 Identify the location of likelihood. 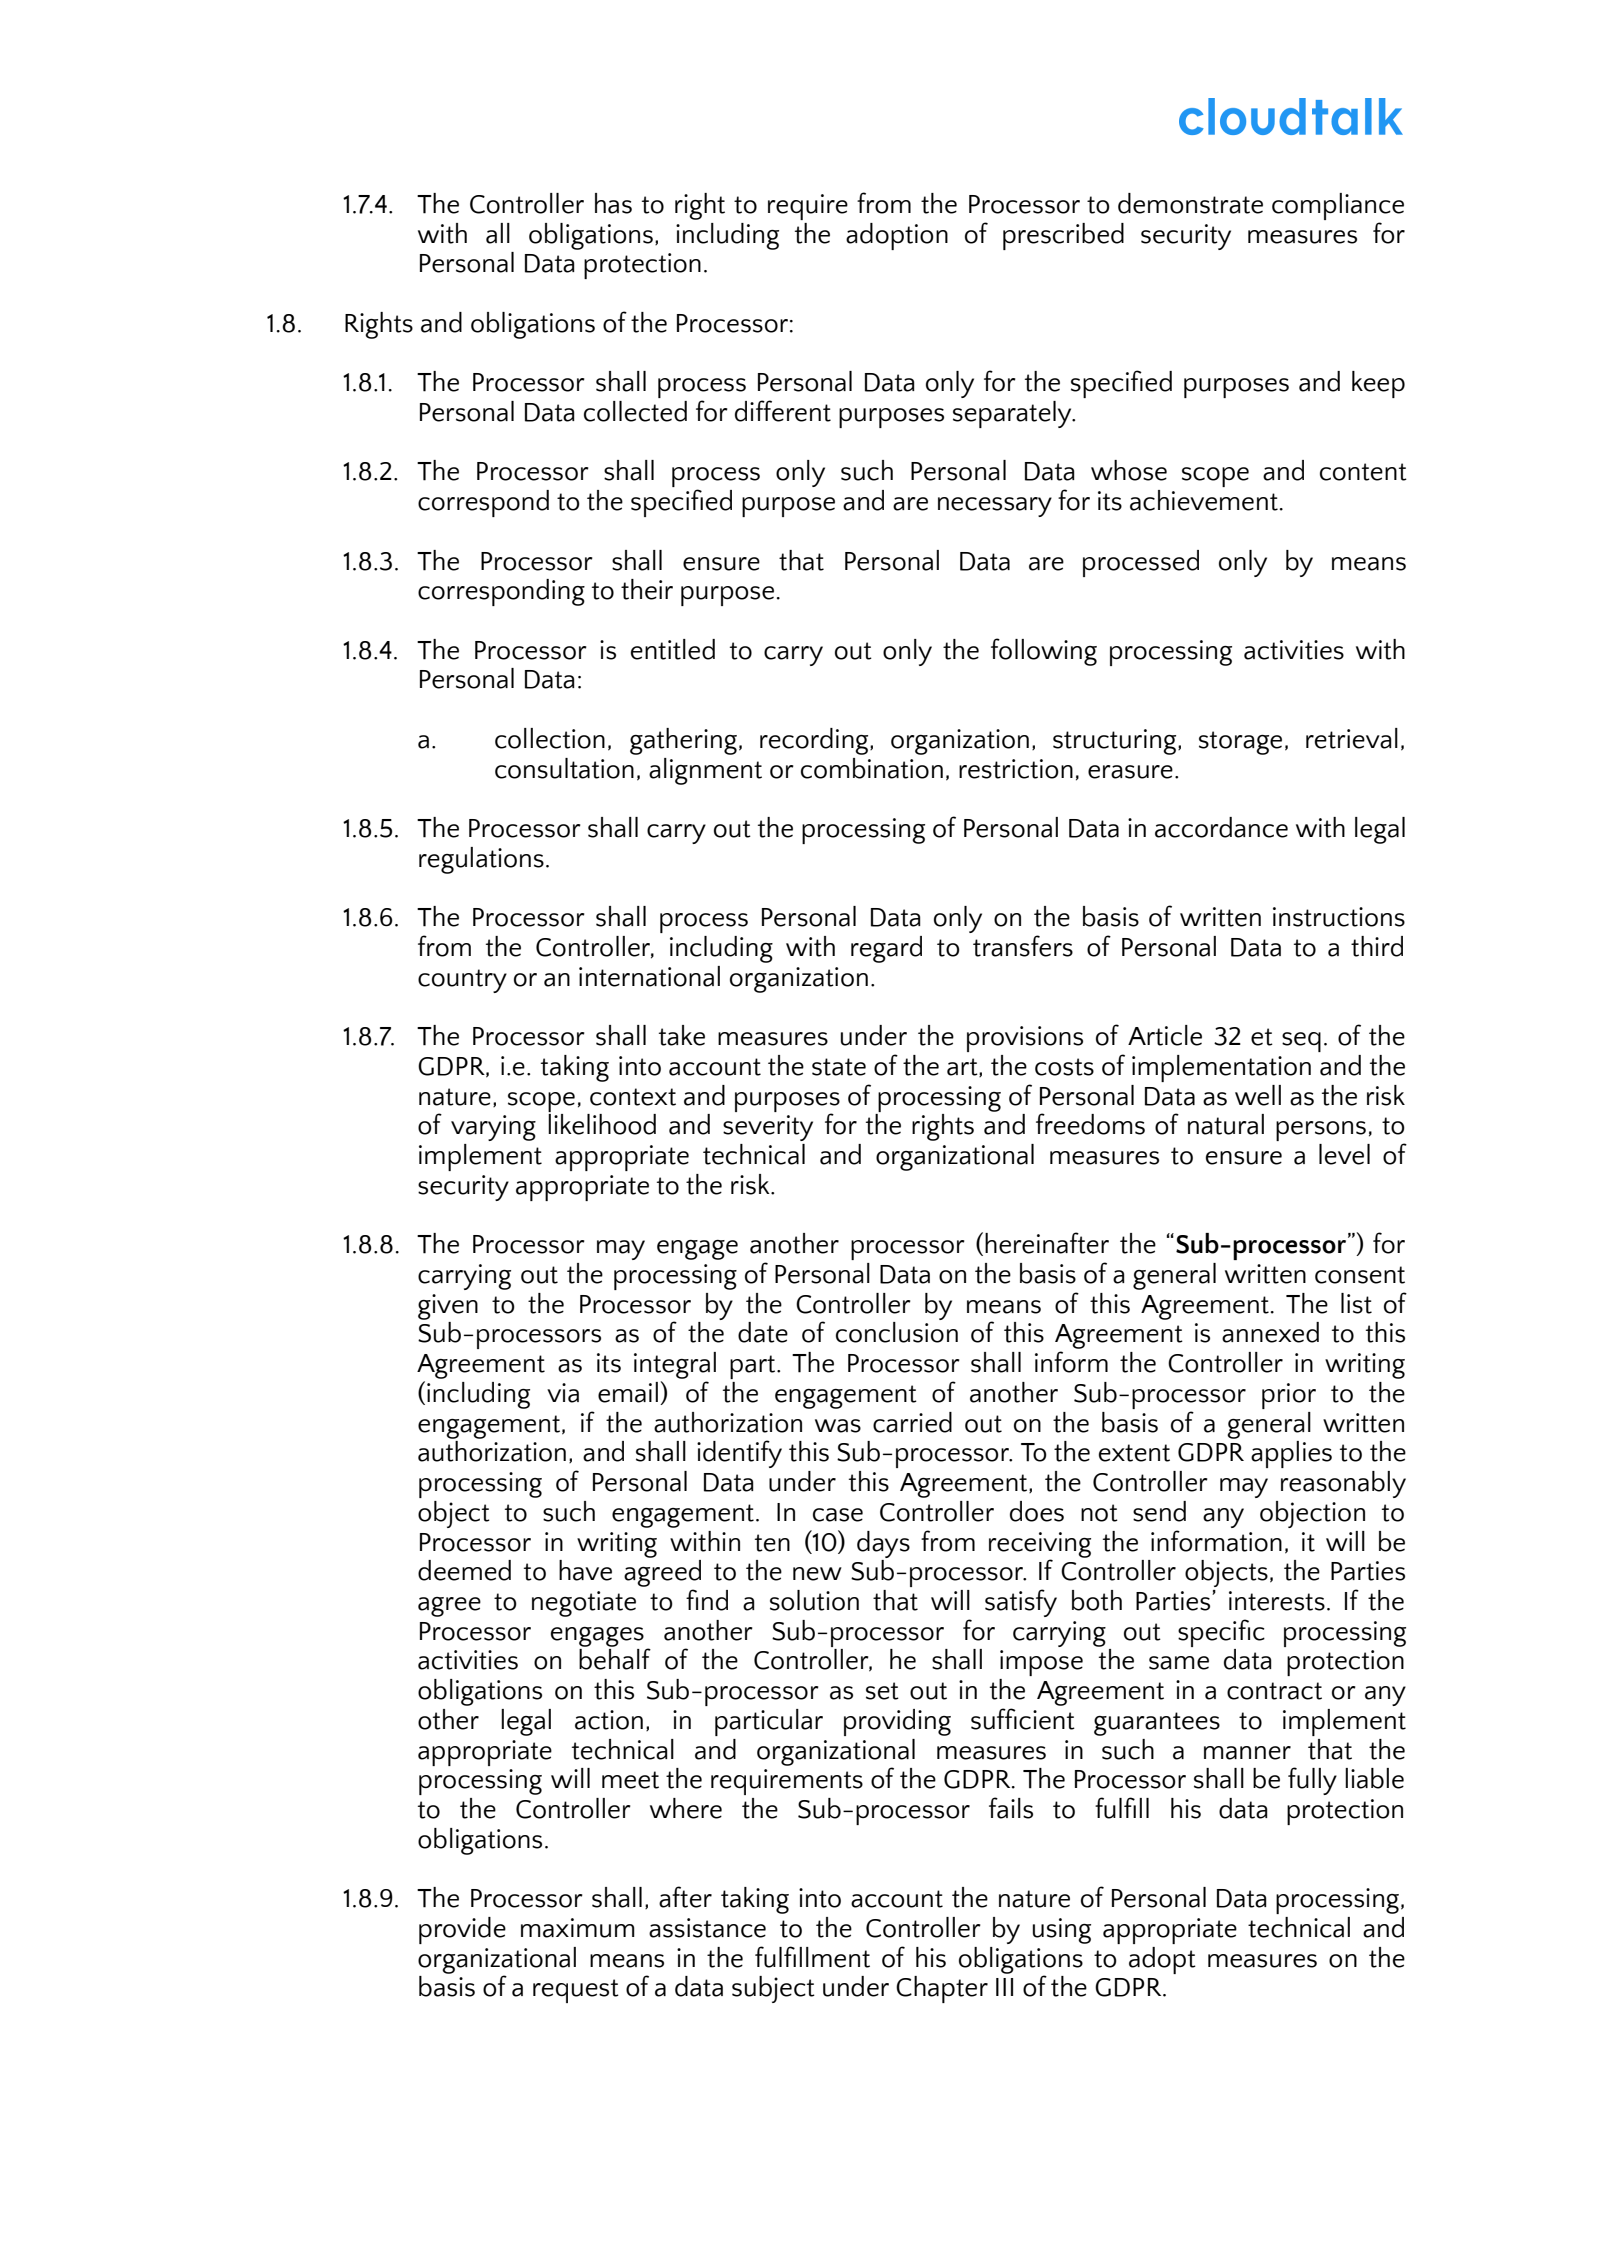
(602, 1124).
